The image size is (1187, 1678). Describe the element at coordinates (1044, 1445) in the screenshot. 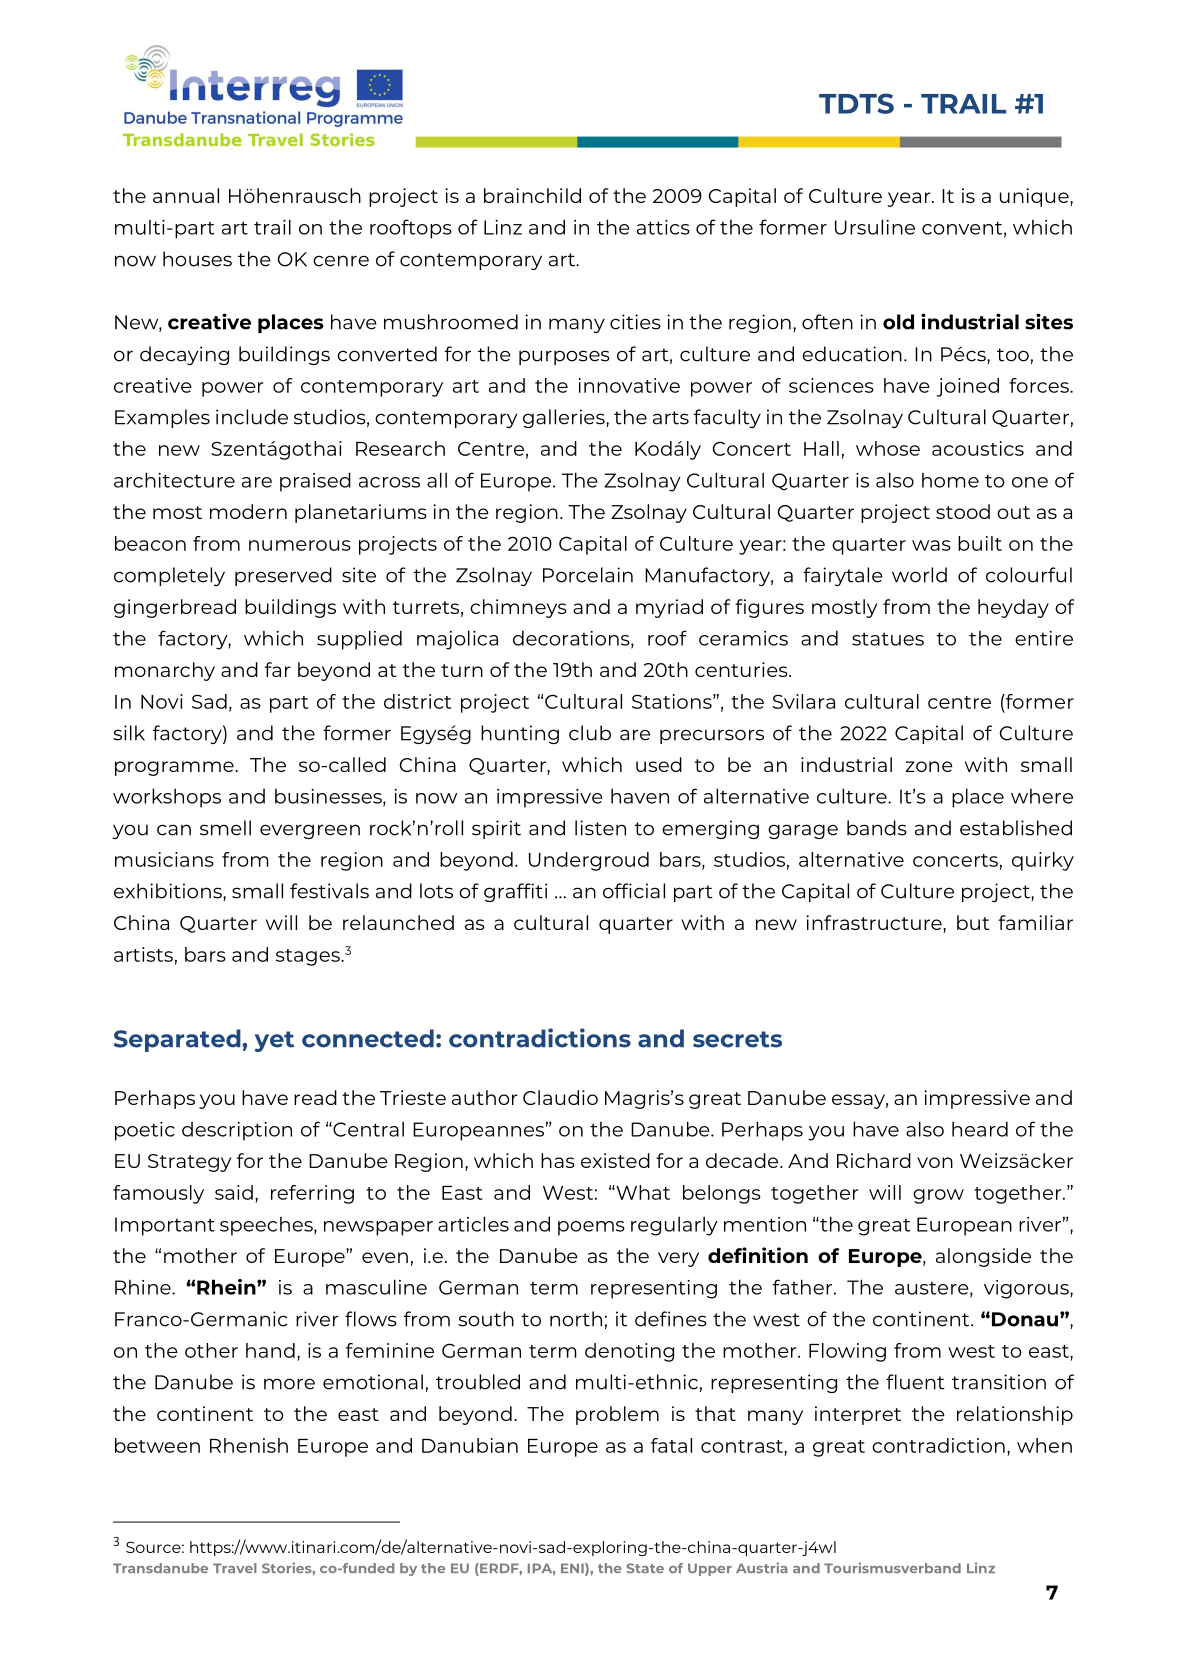

I see `when` at that location.
